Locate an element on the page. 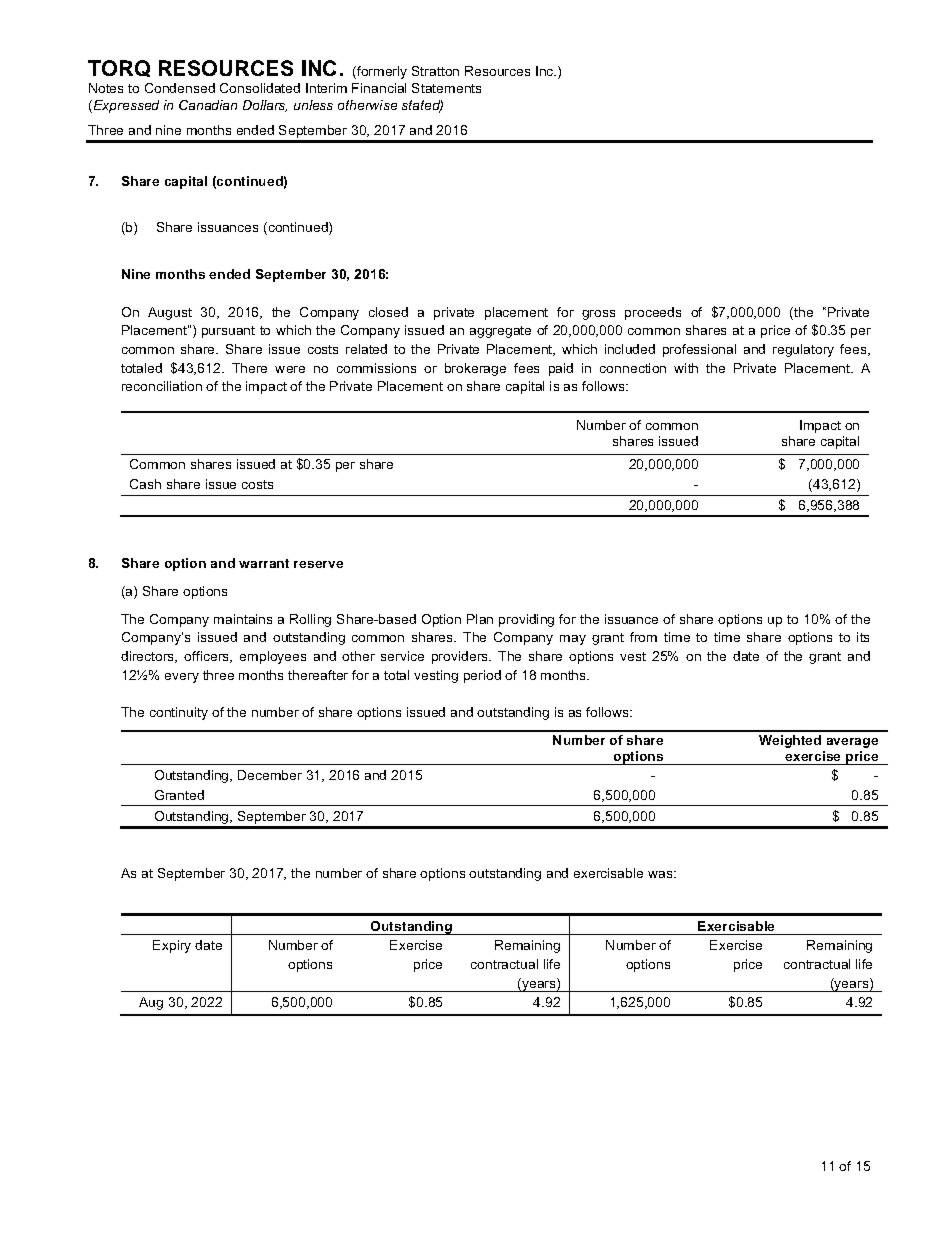  Stratton is located at coordinates (435, 71).
